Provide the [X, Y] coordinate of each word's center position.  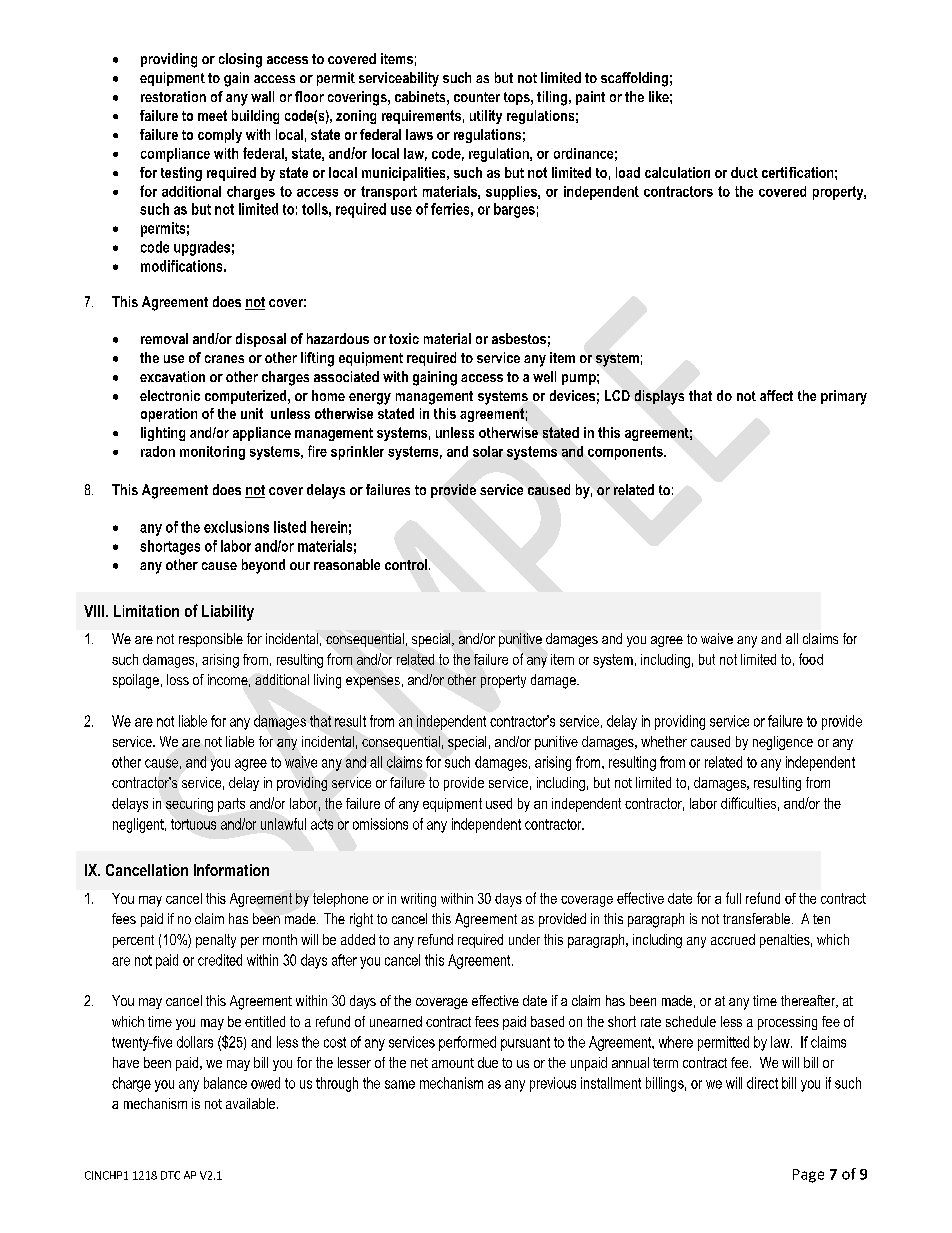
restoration [173, 96]
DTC [170, 1175]
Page [808, 1176]
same [400, 1084]
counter [477, 97]
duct [744, 172]
